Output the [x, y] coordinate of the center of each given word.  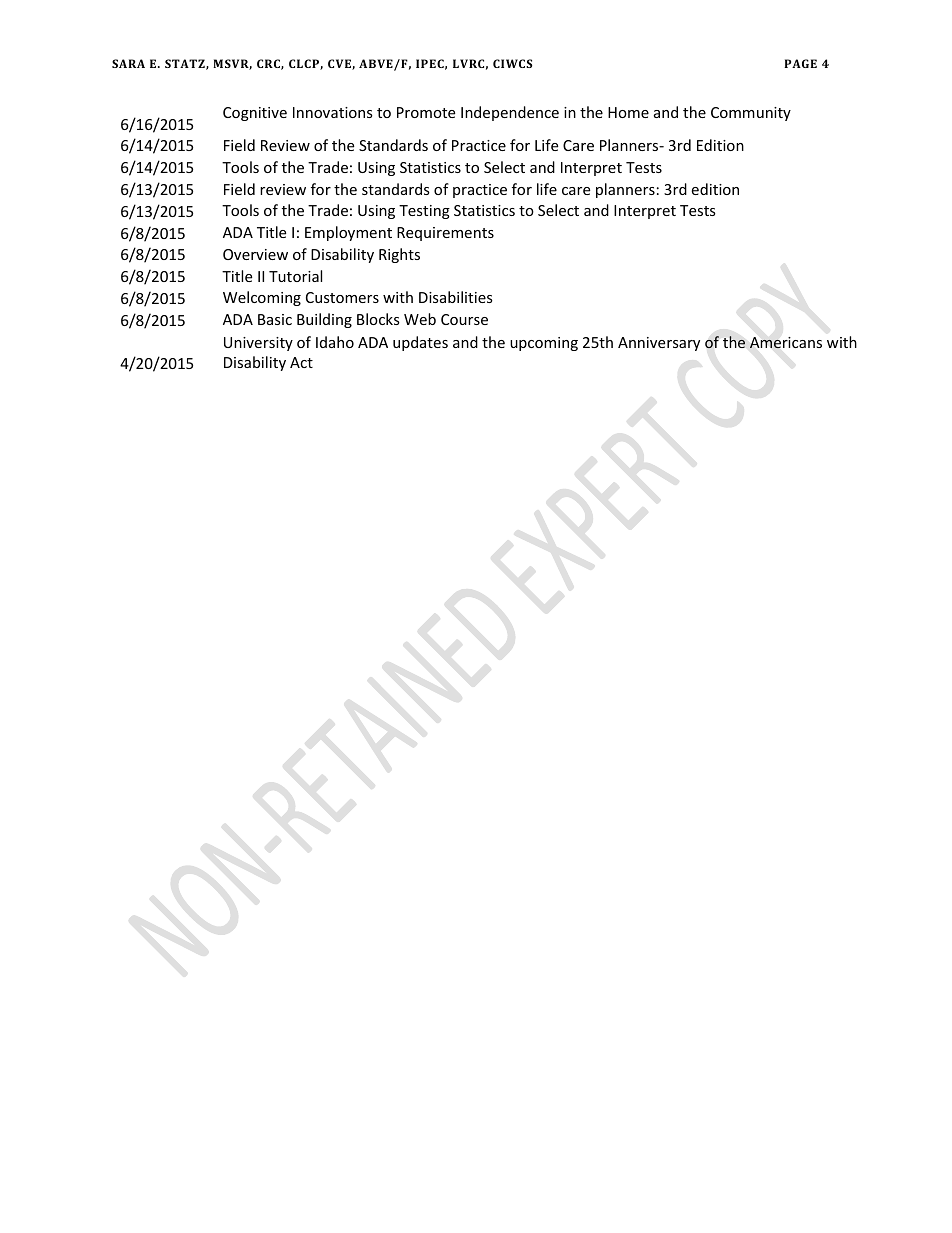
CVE [340, 64]
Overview [255, 254]
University [258, 344]
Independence [510, 113]
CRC [269, 64]
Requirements [445, 234]
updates [420, 343]
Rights [399, 255]
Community [751, 114]
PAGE [800, 63]
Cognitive [255, 114]
